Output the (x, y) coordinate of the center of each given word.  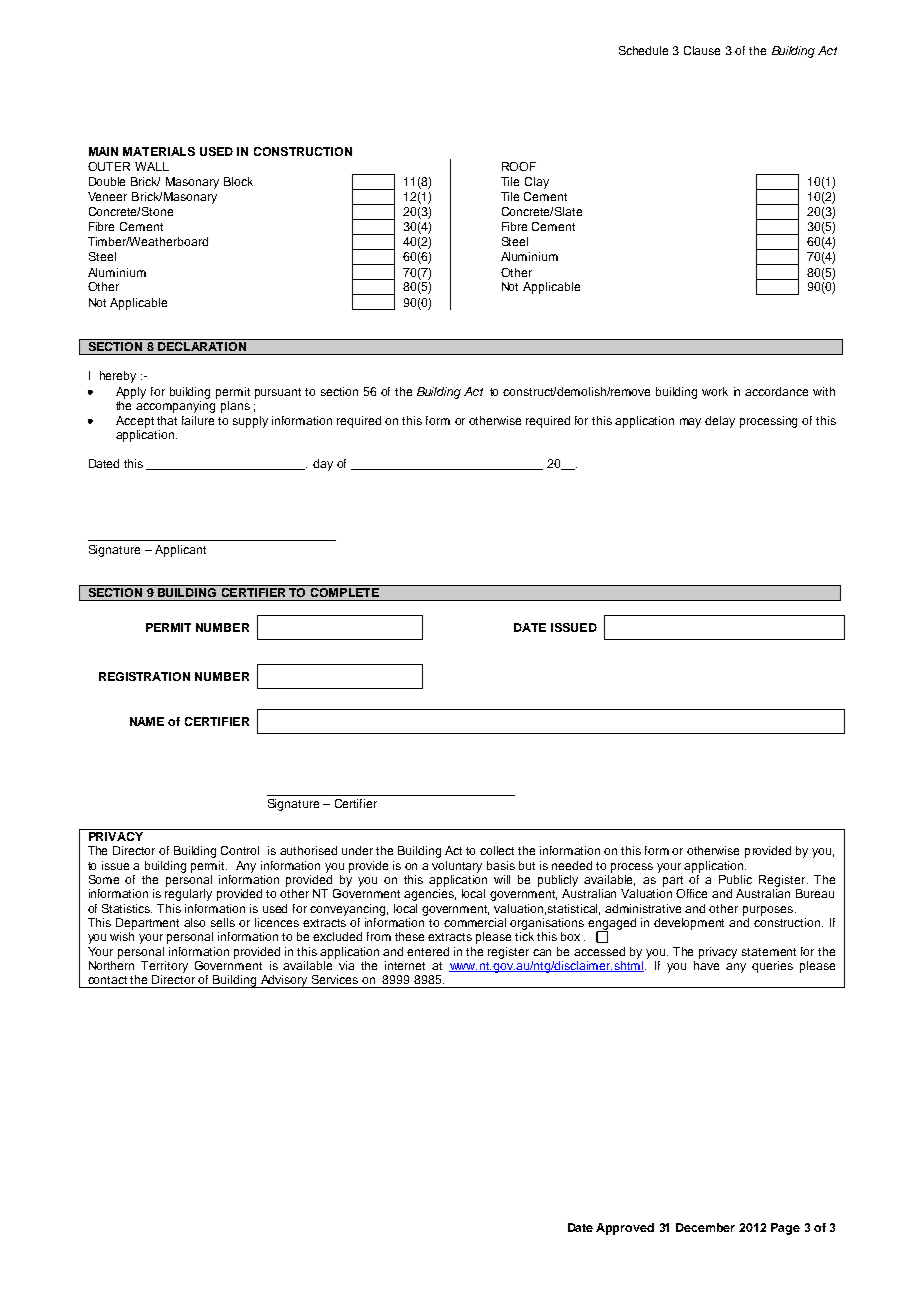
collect (497, 850)
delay (720, 422)
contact (107, 980)
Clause (702, 50)
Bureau (815, 893)
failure (198, 420)
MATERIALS (159, 151)
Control (240, 850)
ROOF (519, 166)
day (323, 465)
